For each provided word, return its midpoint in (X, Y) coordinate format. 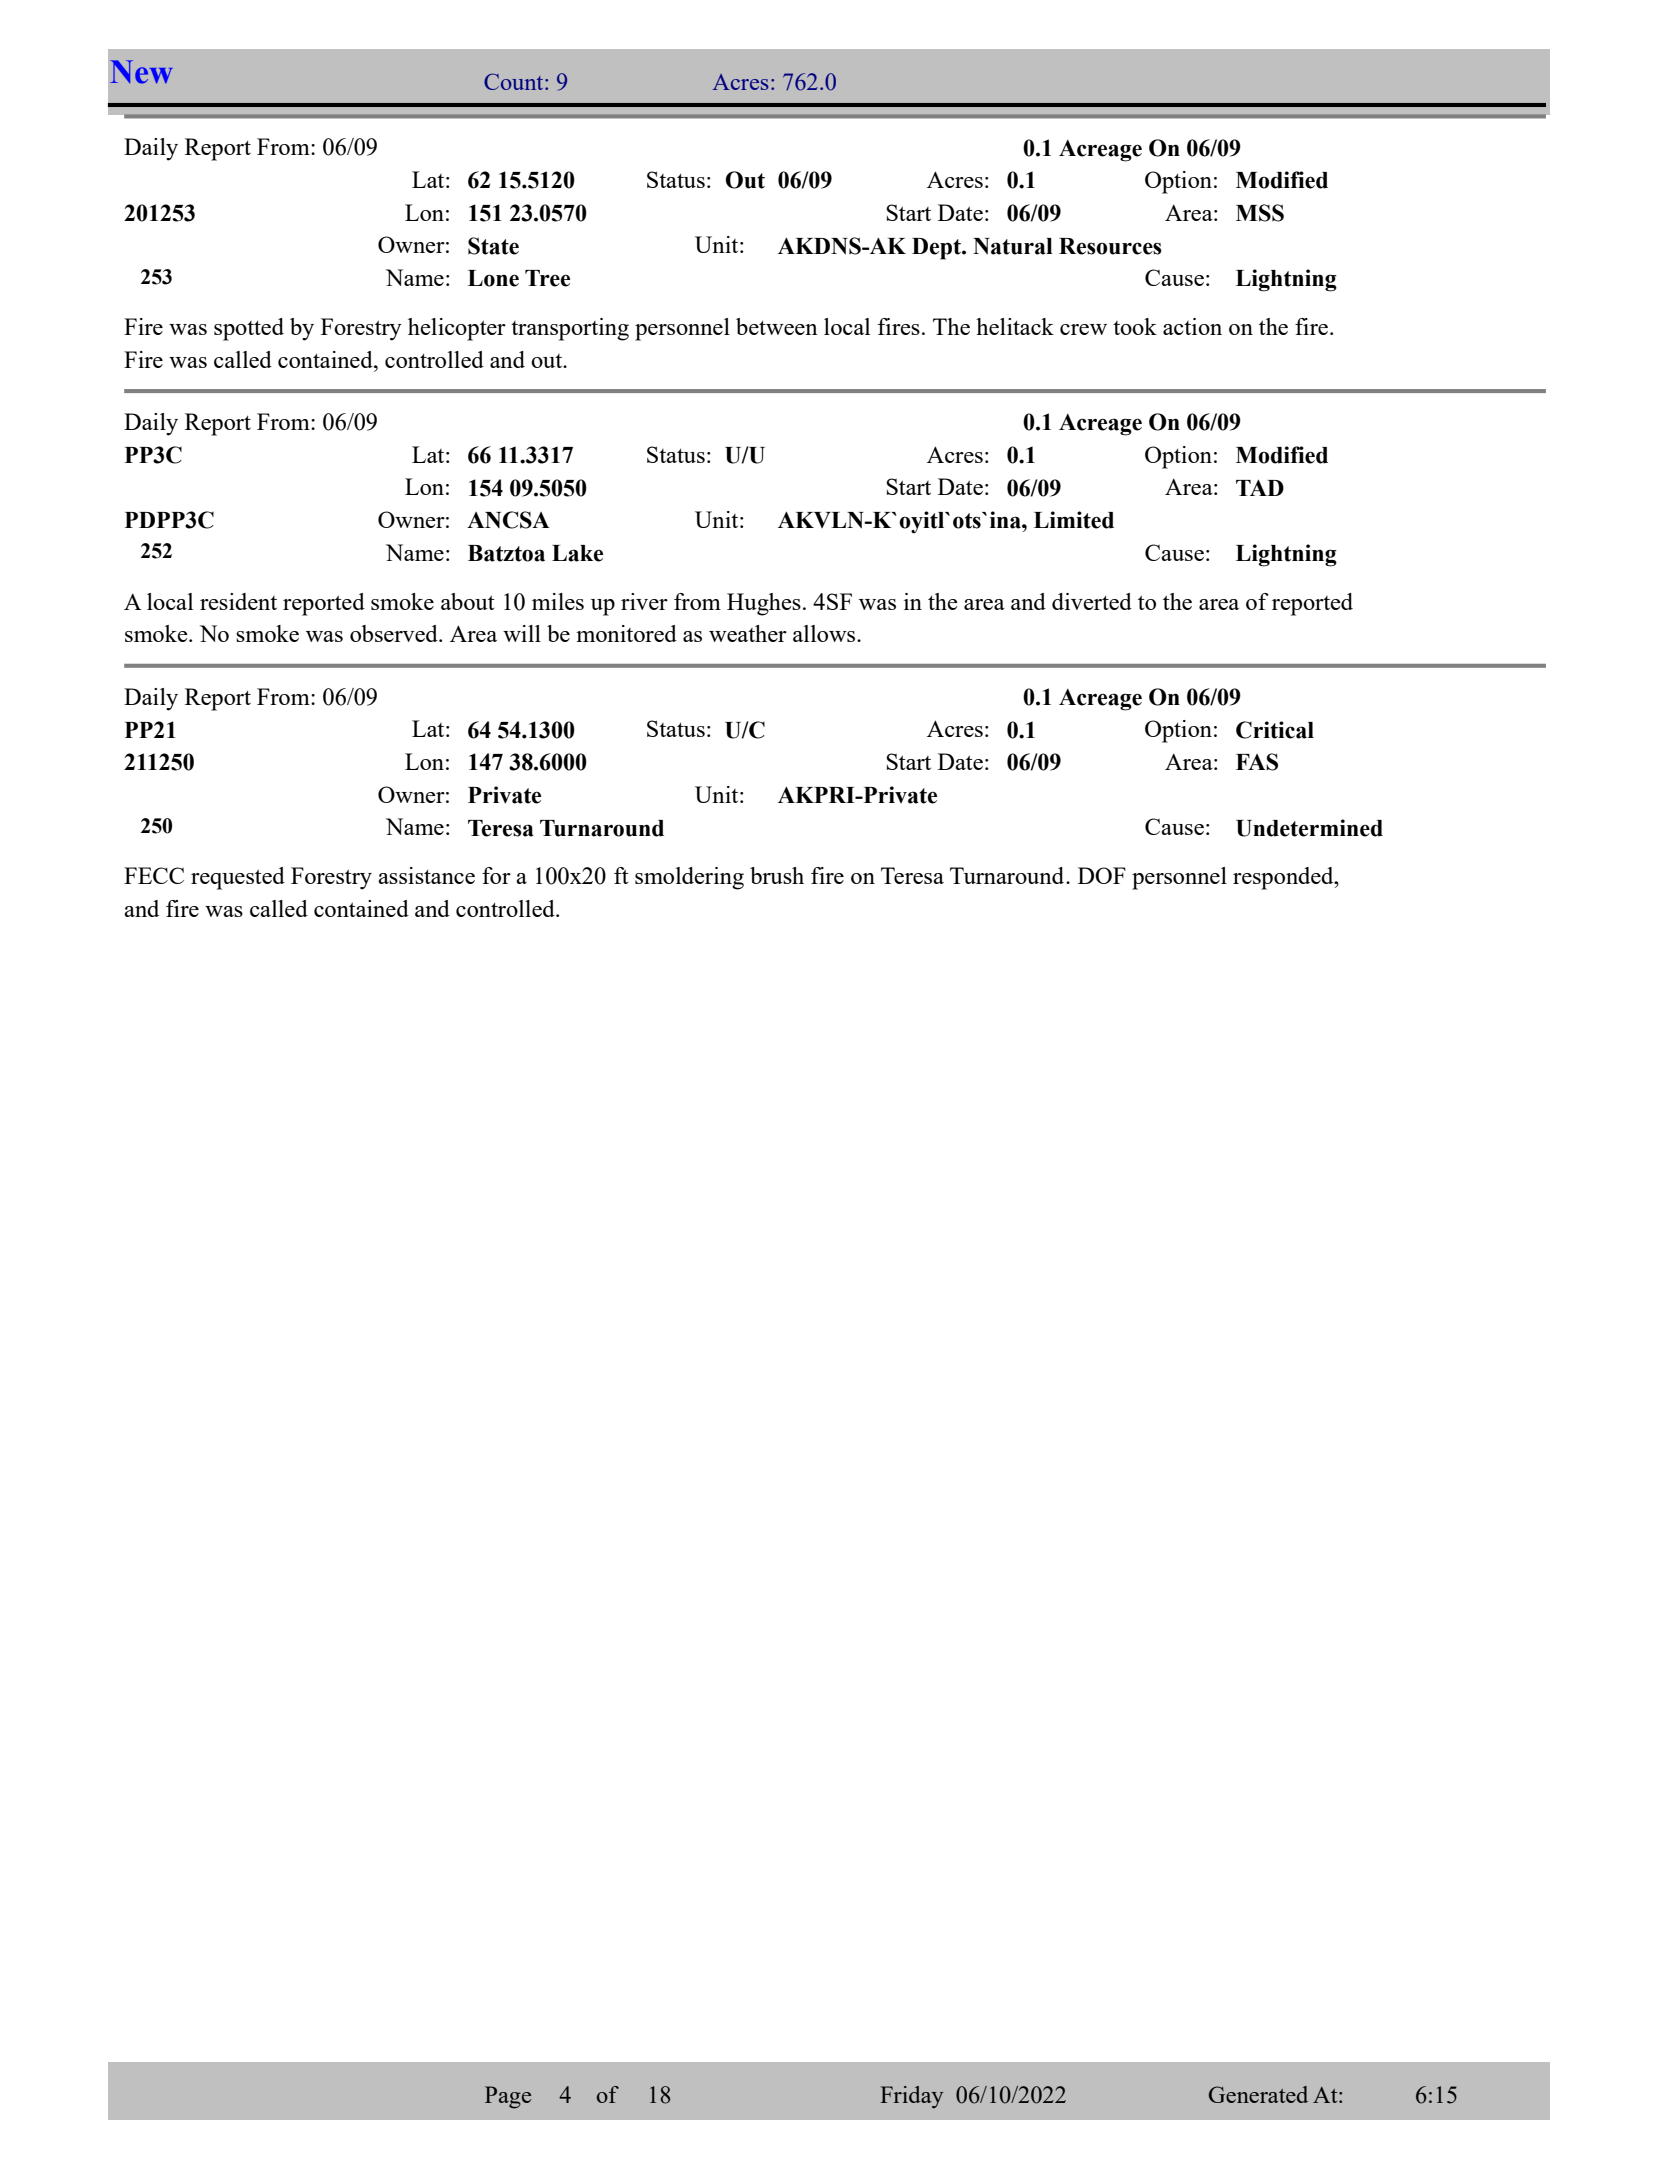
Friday (911, 2097)
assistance (426, 875)
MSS (1260, 213)
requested (238, 878)
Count (515, 81)
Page (508, 2097)
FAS (1257, 762)
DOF (1102, 875)
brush (777, 875)
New (141, 72)
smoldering (689, 878)
